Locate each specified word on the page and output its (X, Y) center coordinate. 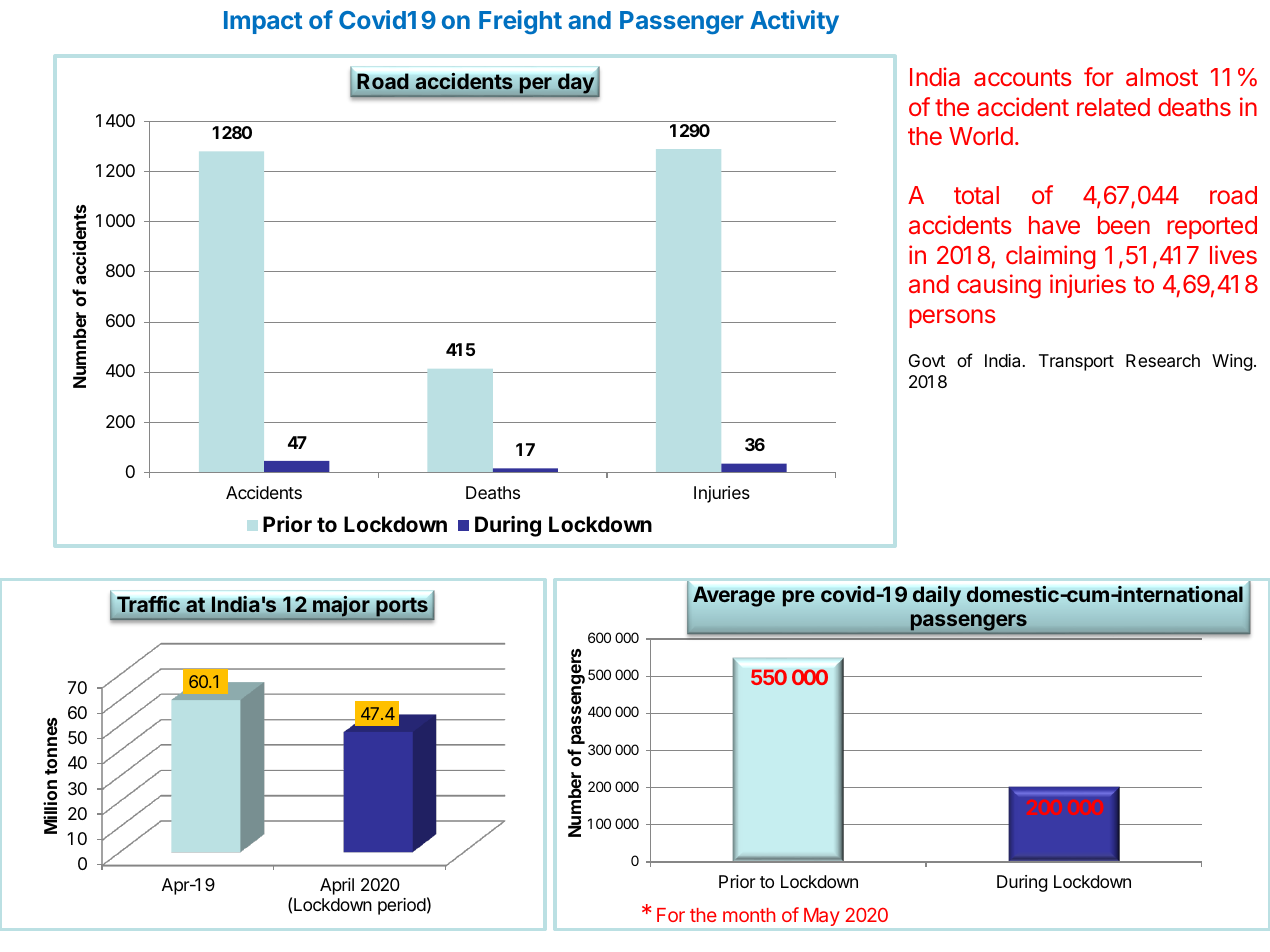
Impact (263, 22)
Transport (1076, 362)
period (402, 906)
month (749, 915)
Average (734, 596)
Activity (794, 22)
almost (1162, 77)
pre (799, 598)
